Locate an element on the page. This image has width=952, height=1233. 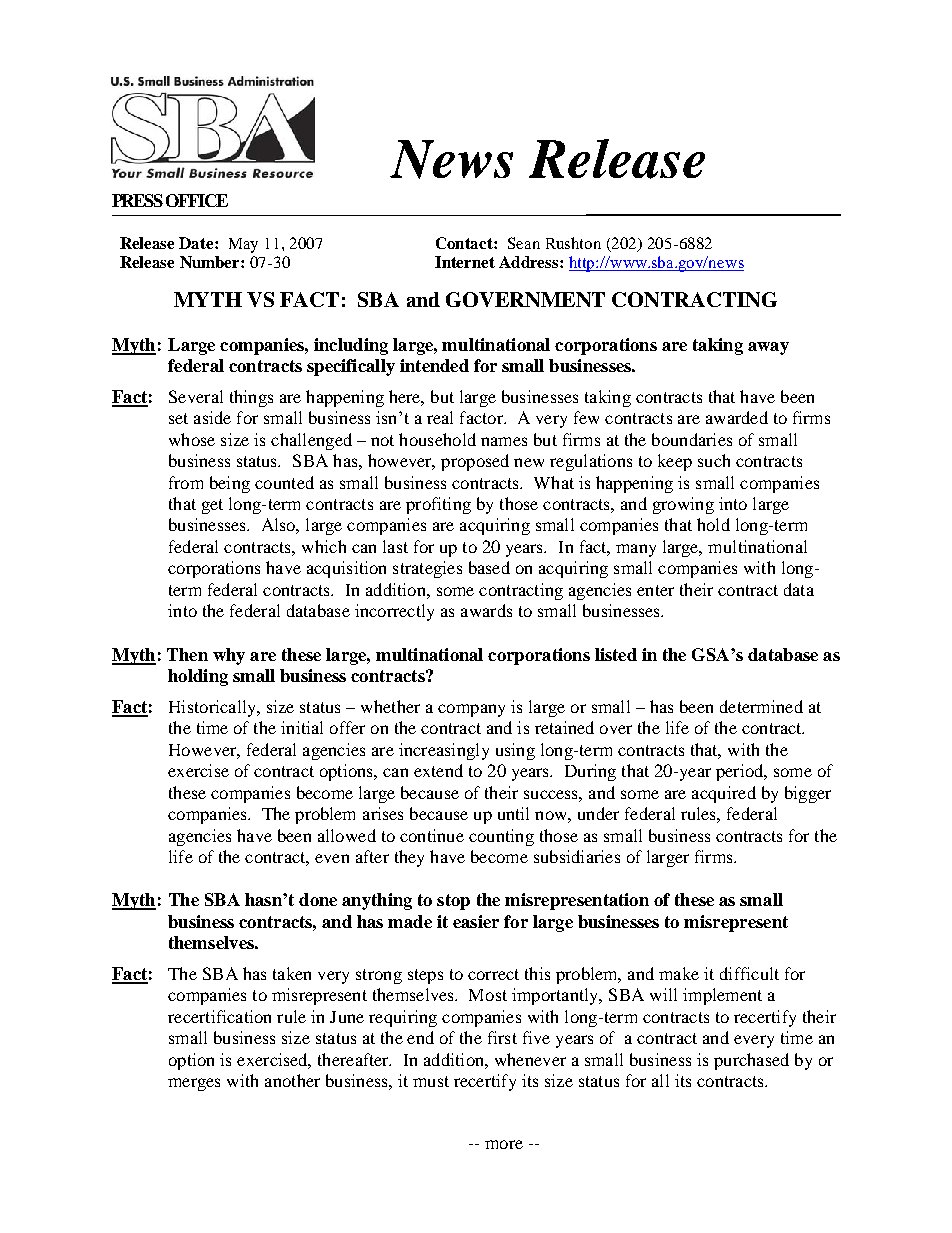
company is located at coordinates (471, 710).
